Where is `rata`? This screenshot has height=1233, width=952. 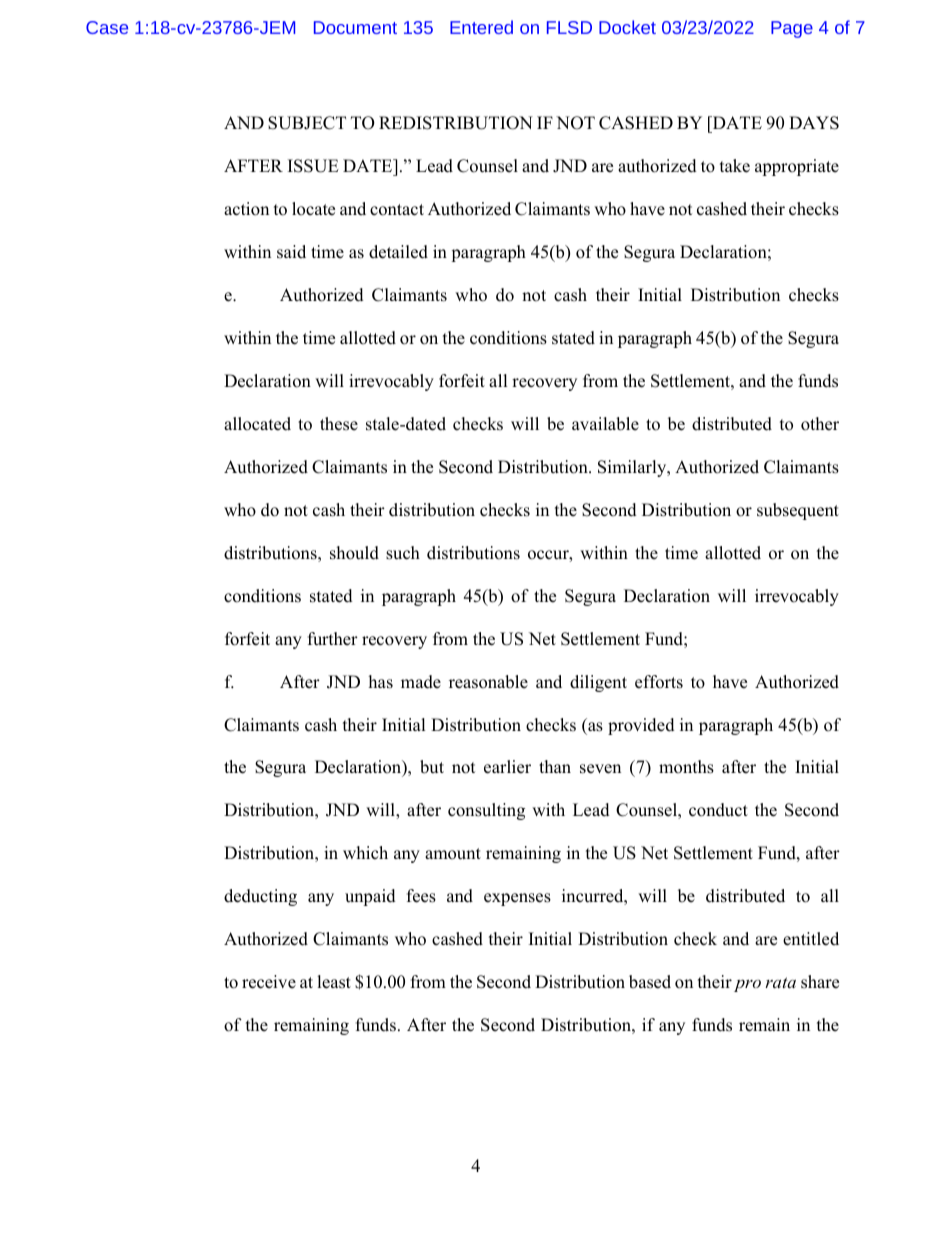
rata is located at coordinates (780, 982).
